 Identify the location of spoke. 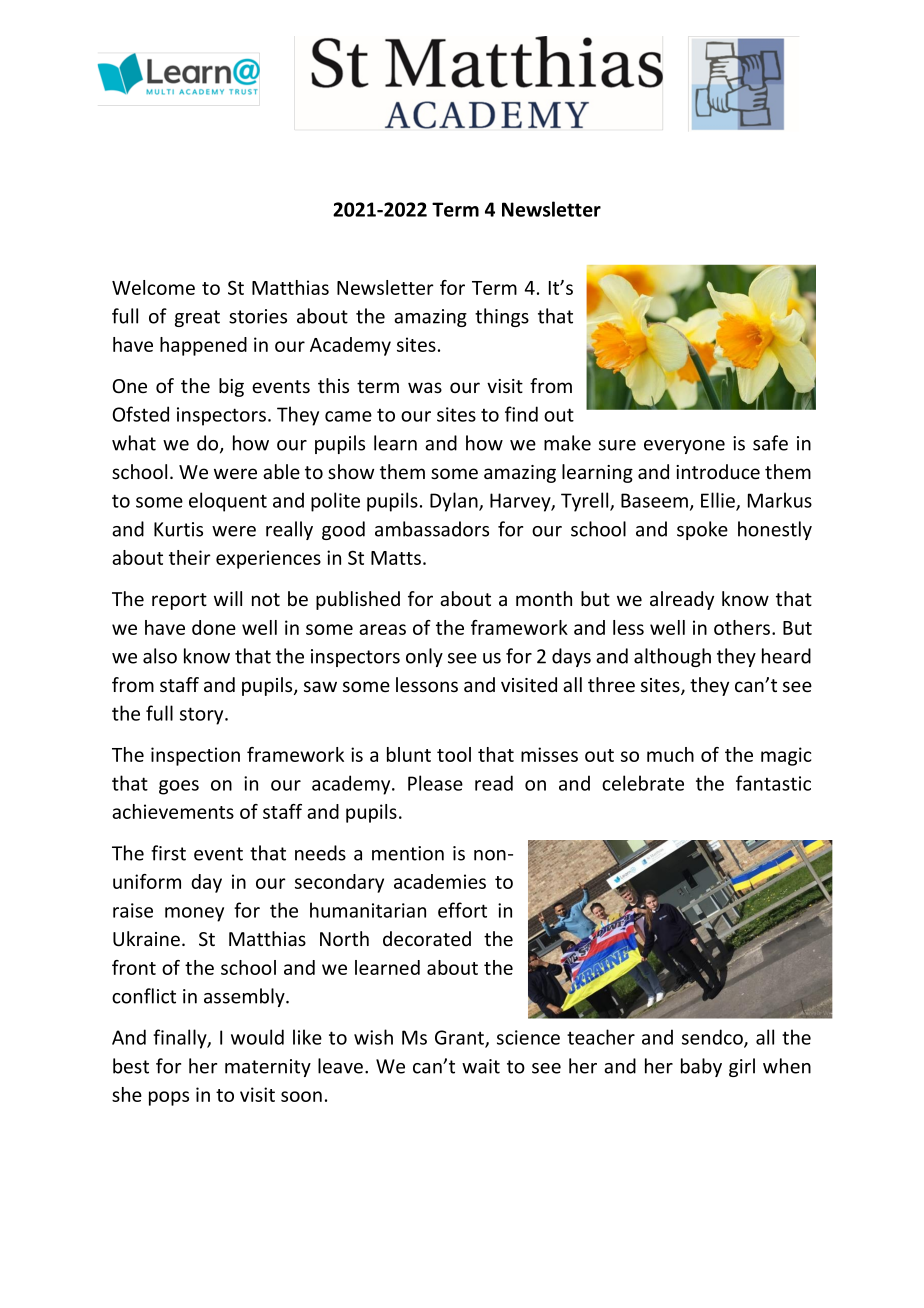
(702, 530).
